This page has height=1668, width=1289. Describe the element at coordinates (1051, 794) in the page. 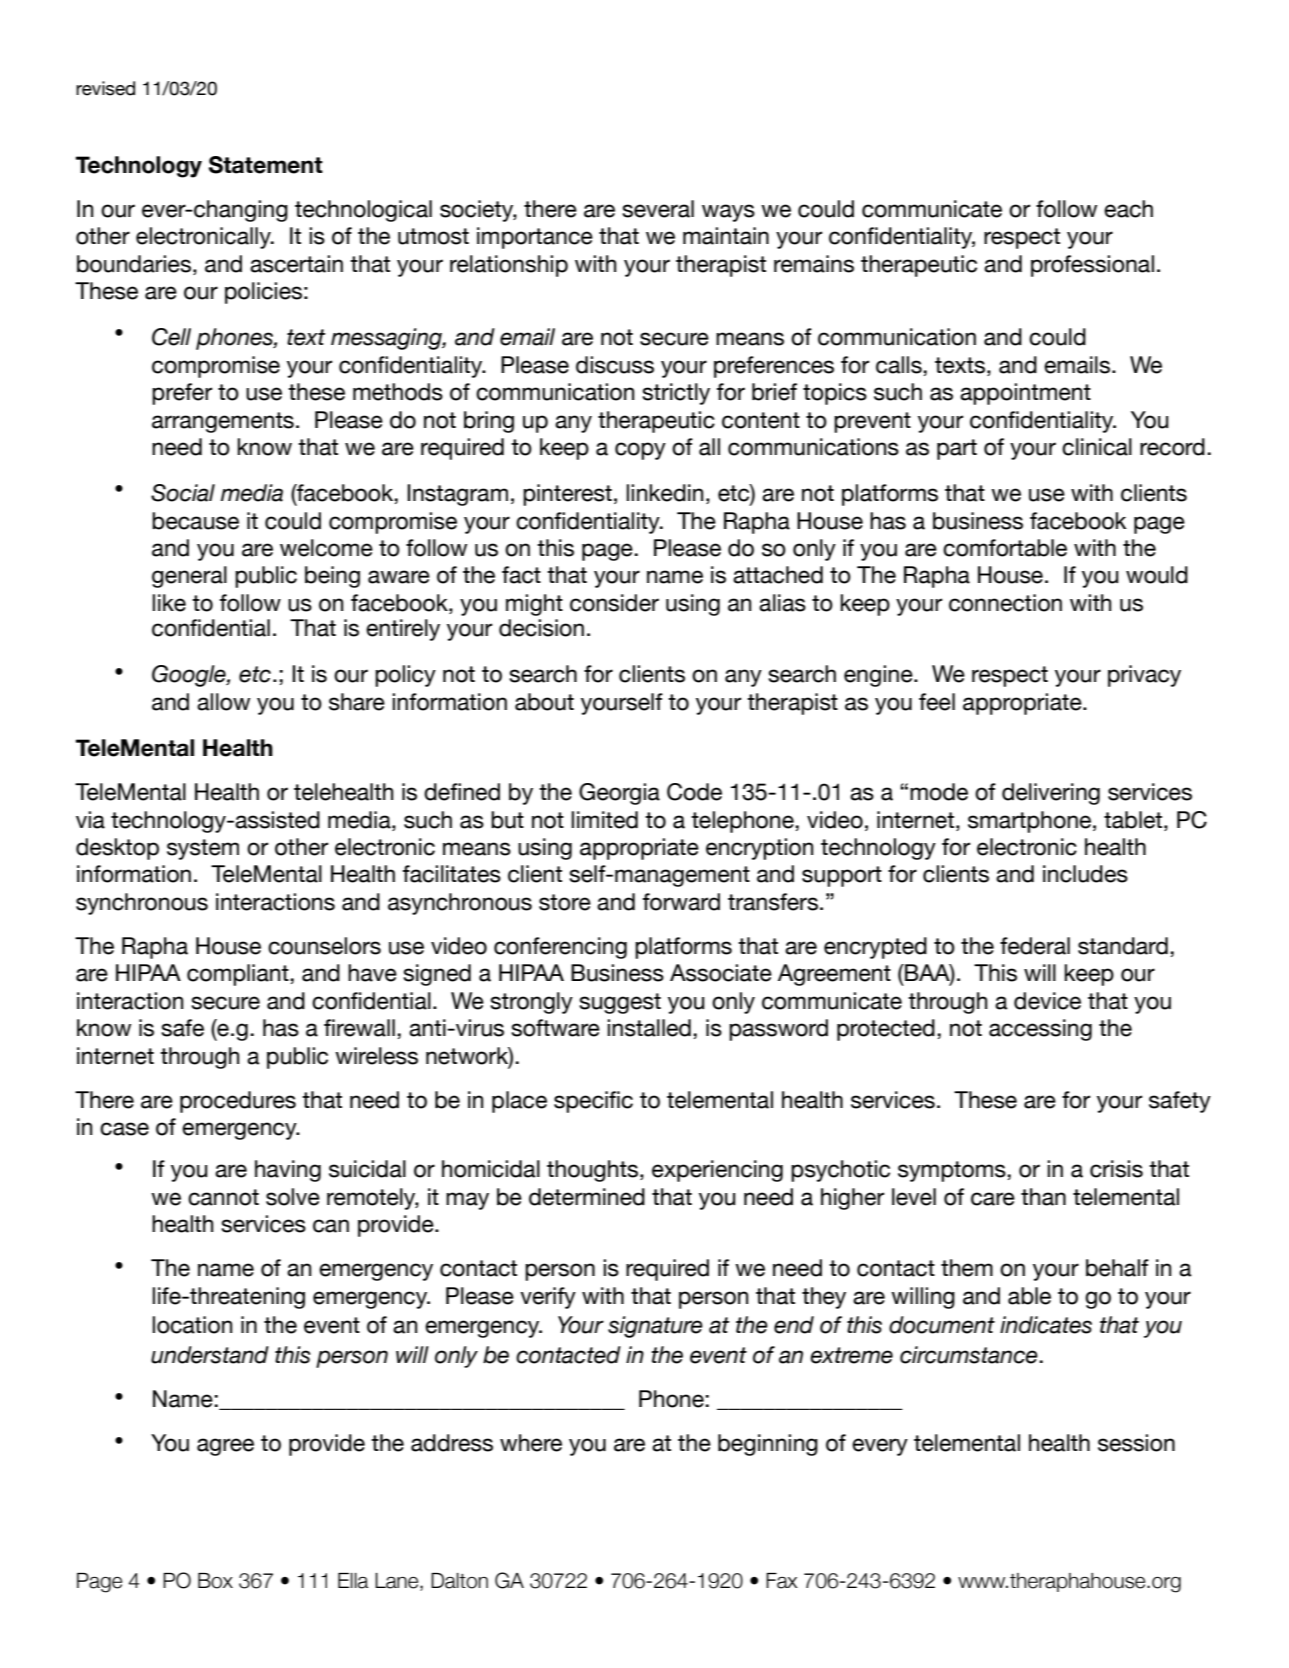

I see `delivering` at that location.
